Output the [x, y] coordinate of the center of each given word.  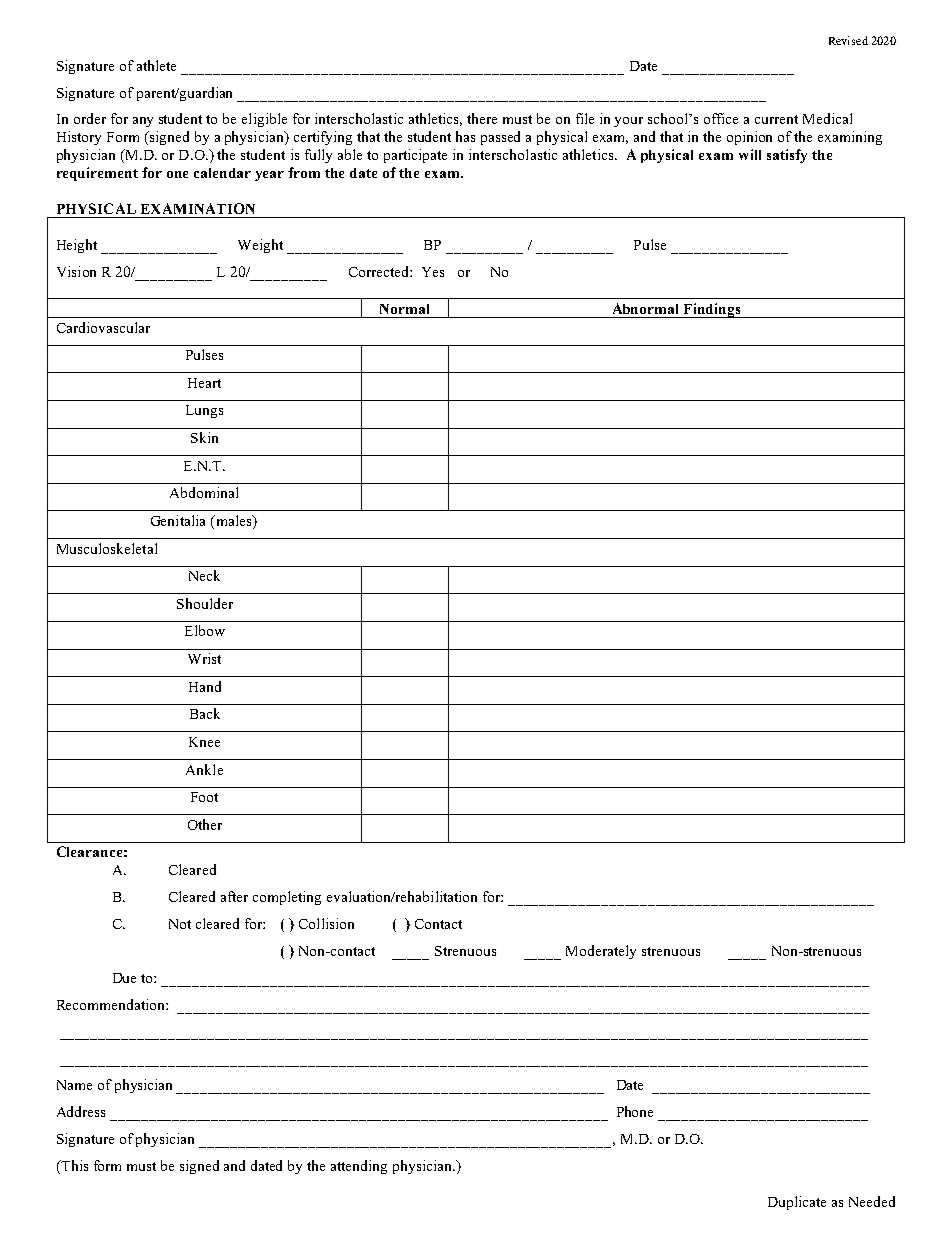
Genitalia [178, 520]
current [776, 119]
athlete [156, 65]
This [73, 1165]
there [482, 118]
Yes [433, 272]
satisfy [787, 156]
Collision [326, 923]
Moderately [601, 952]
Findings [712, 310]
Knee [204, 742]
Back [205, 713]
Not [180, 924]
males [233, 522]
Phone [635, 1111]
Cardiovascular [103, 327]
